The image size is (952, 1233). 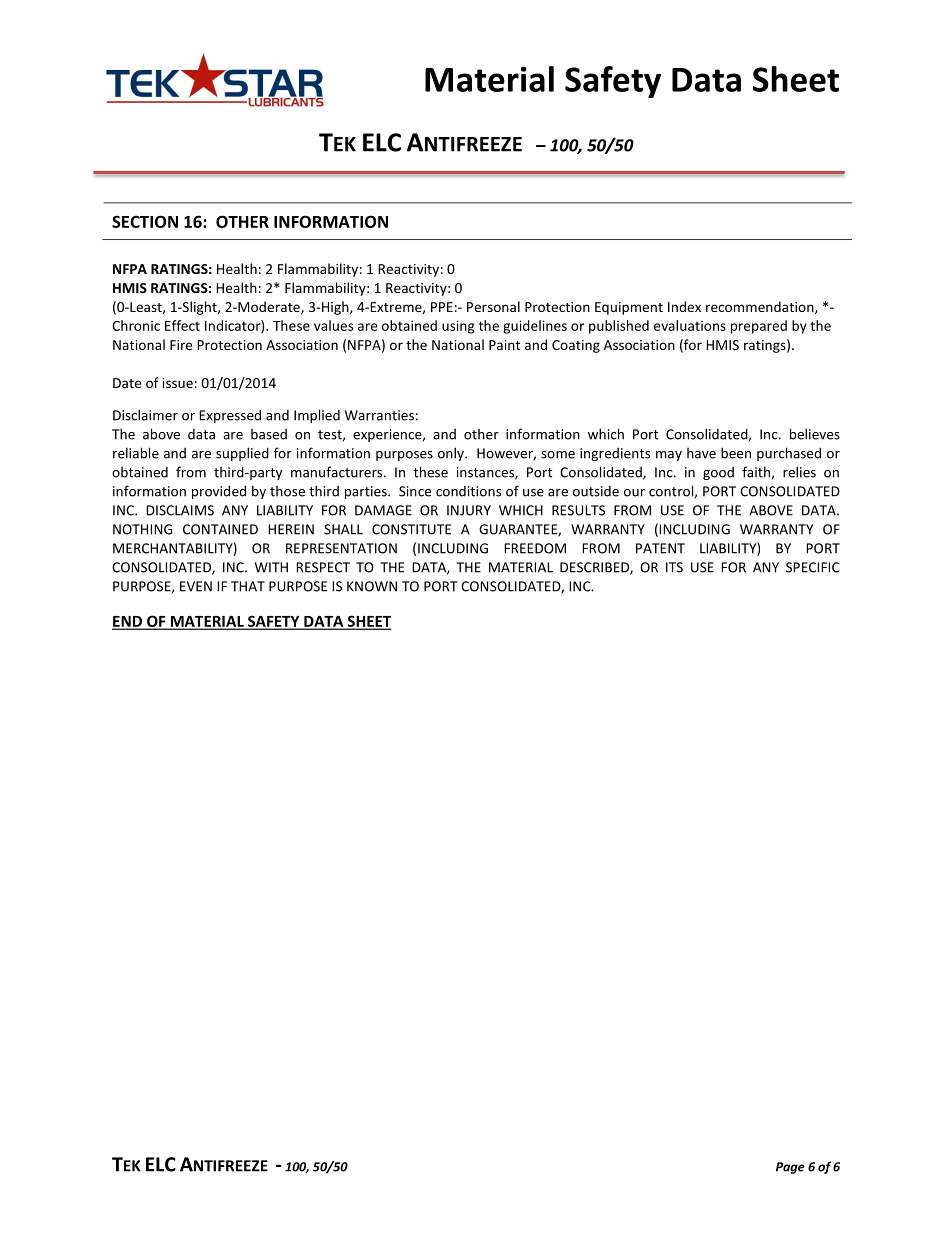 I want to click on good, so click(x=718, y=473).
